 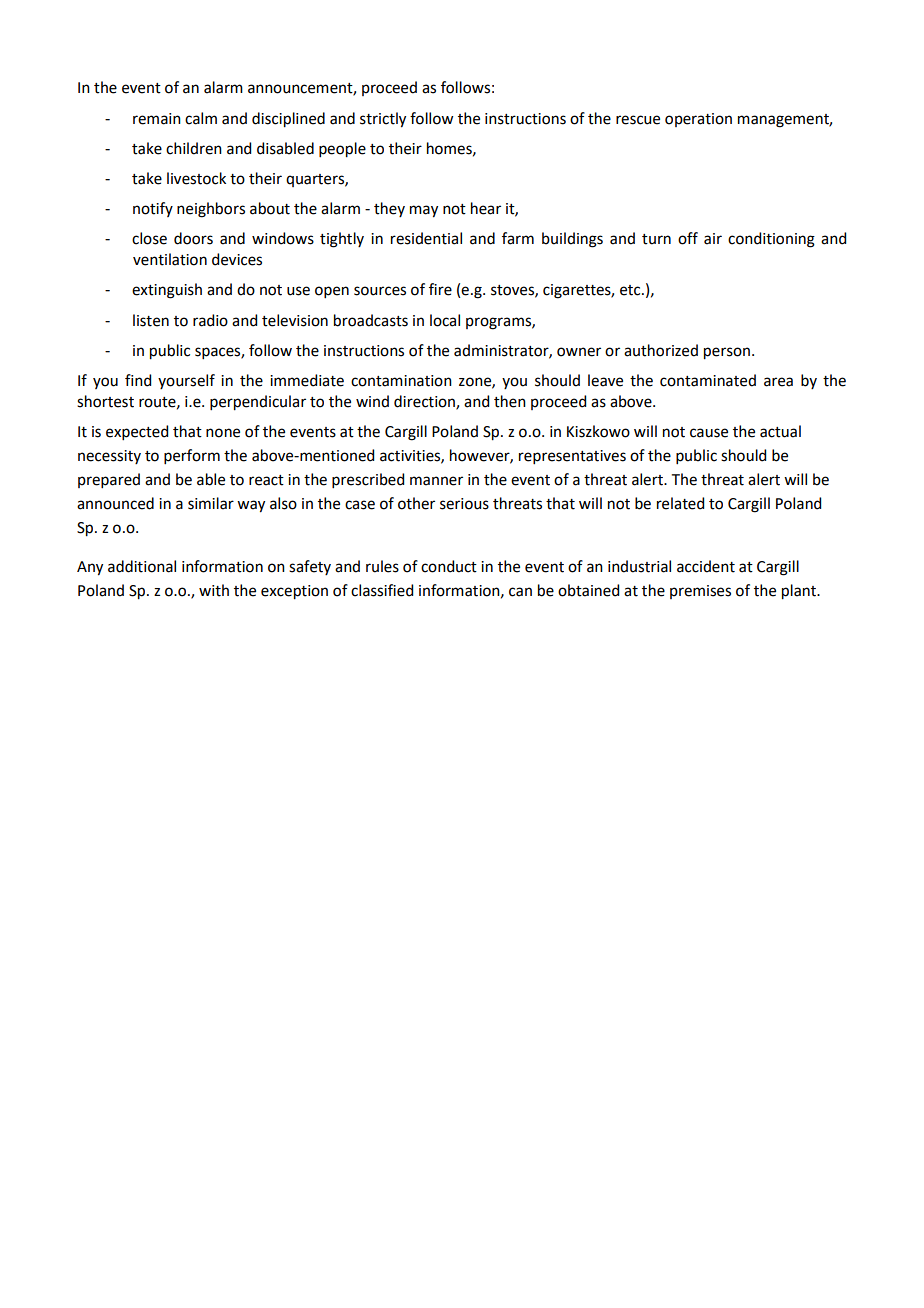 I want to click on etc, so click(x=631, y=290).
